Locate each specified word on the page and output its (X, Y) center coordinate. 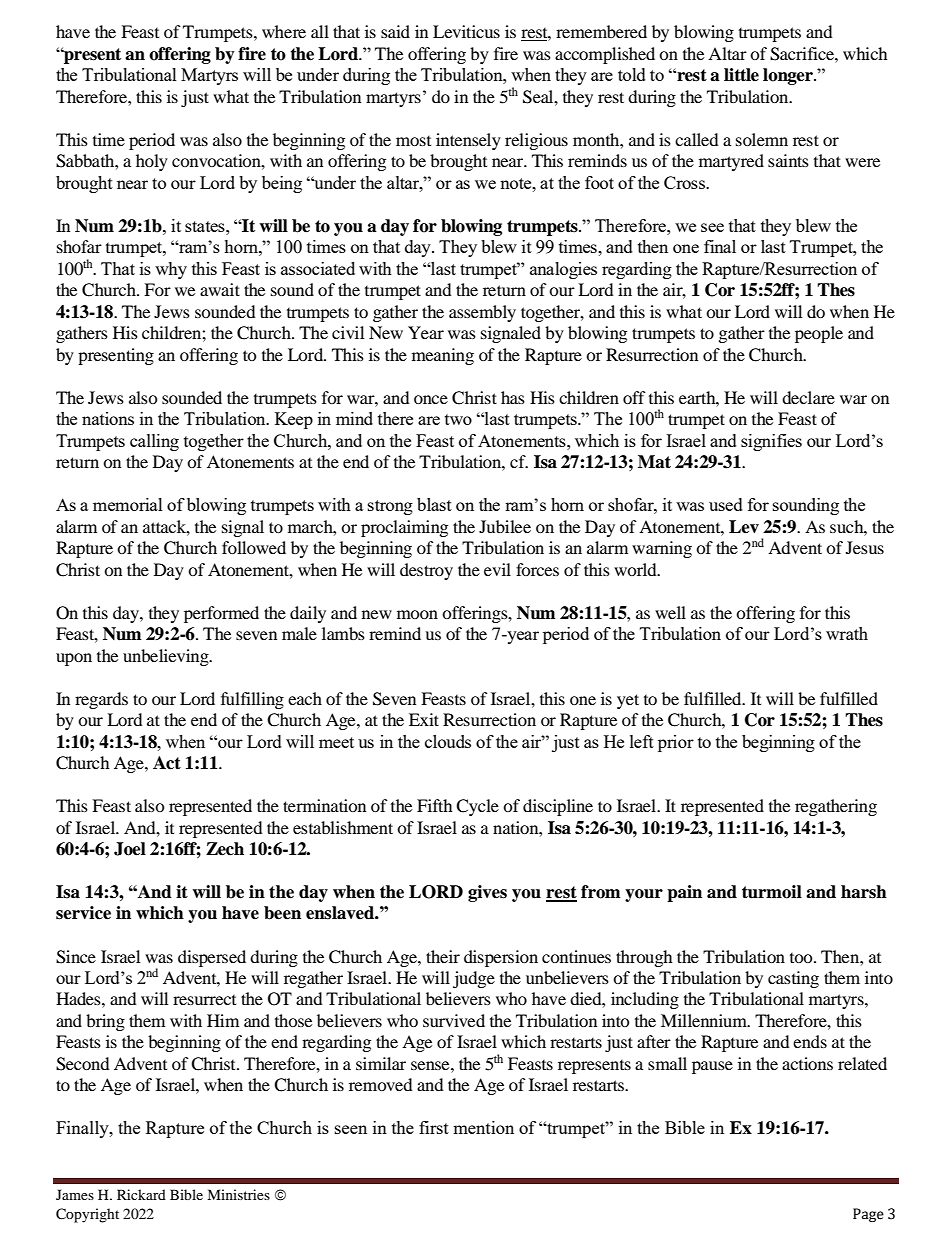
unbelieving (167, 657)
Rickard (141, 1194)
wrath (847, 633)
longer (789, 76)
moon (417, 614)
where (284, 31)
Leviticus (466, 31)
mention (483, 1127)
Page (868, 1215)
